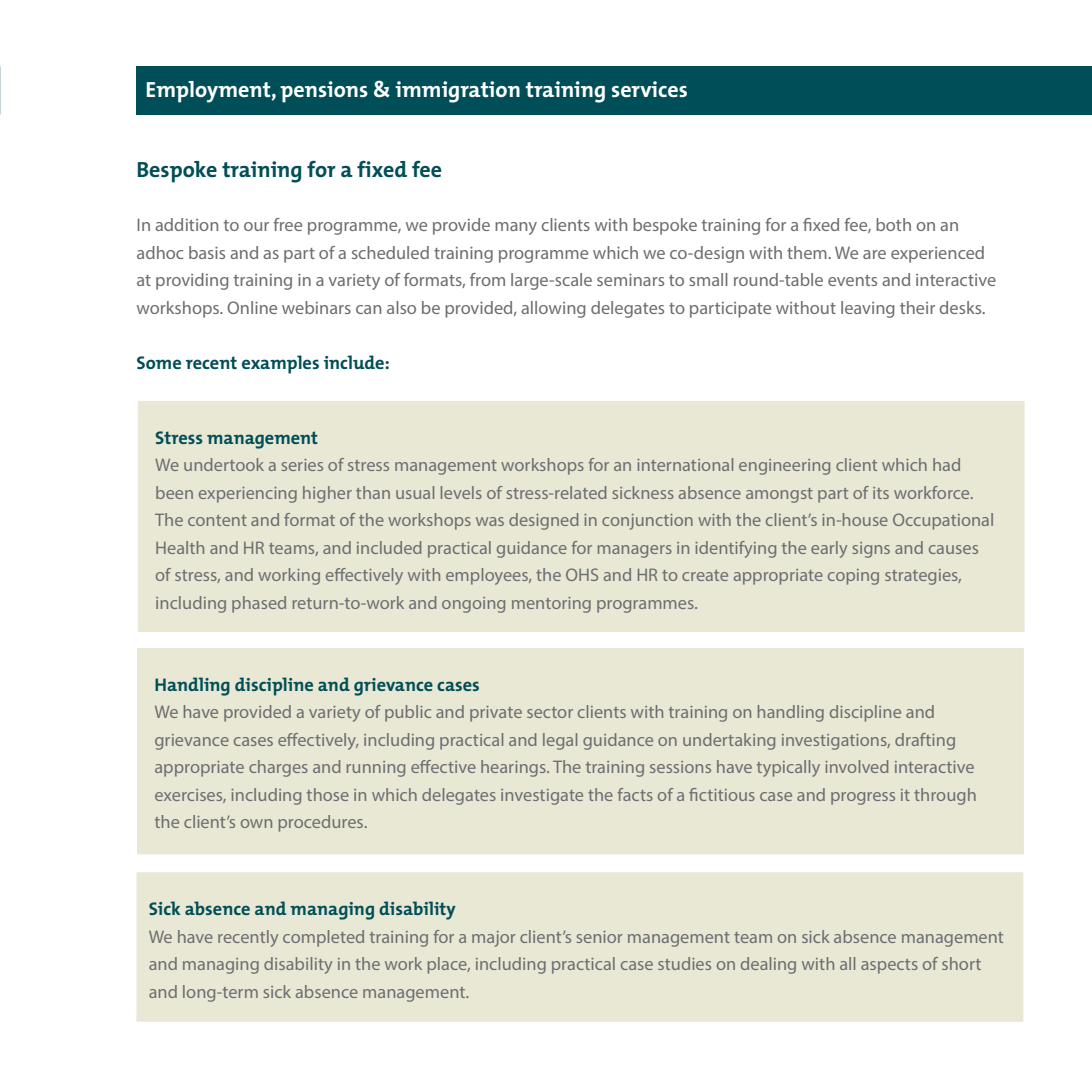  I want to click on pensions, so click(324, 92).
